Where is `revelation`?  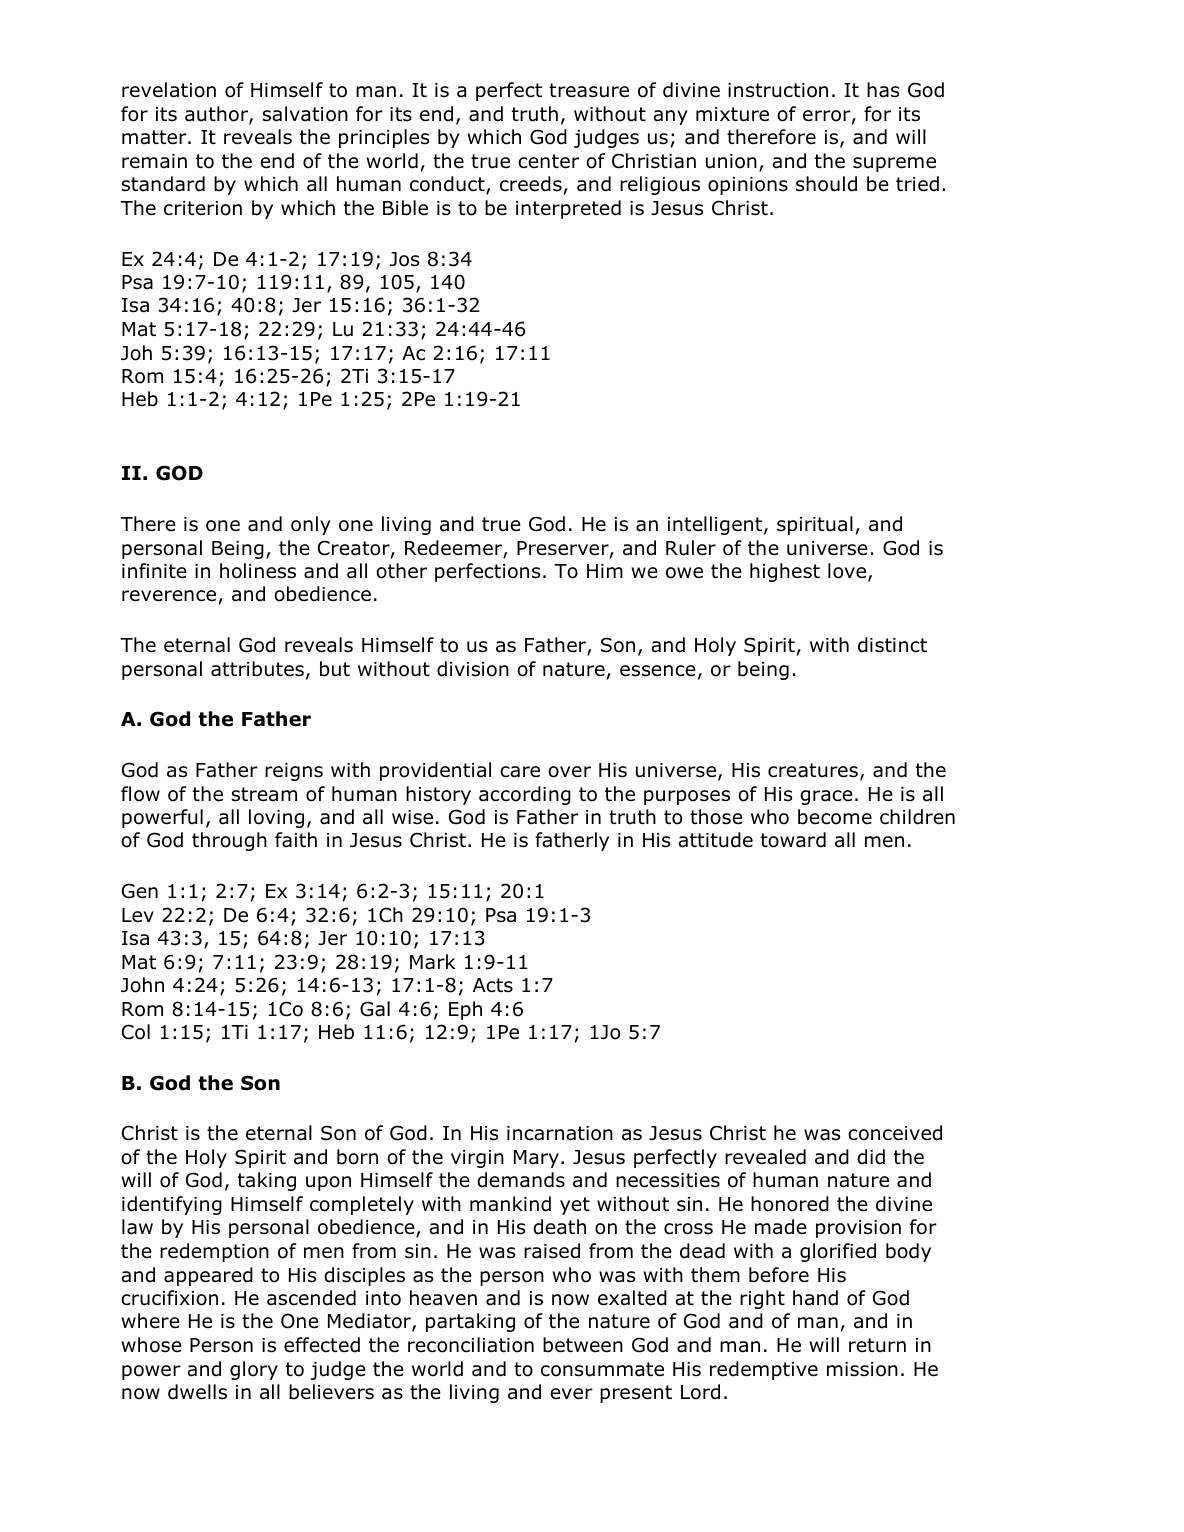 revelation is located at coordinates (169, 90).
